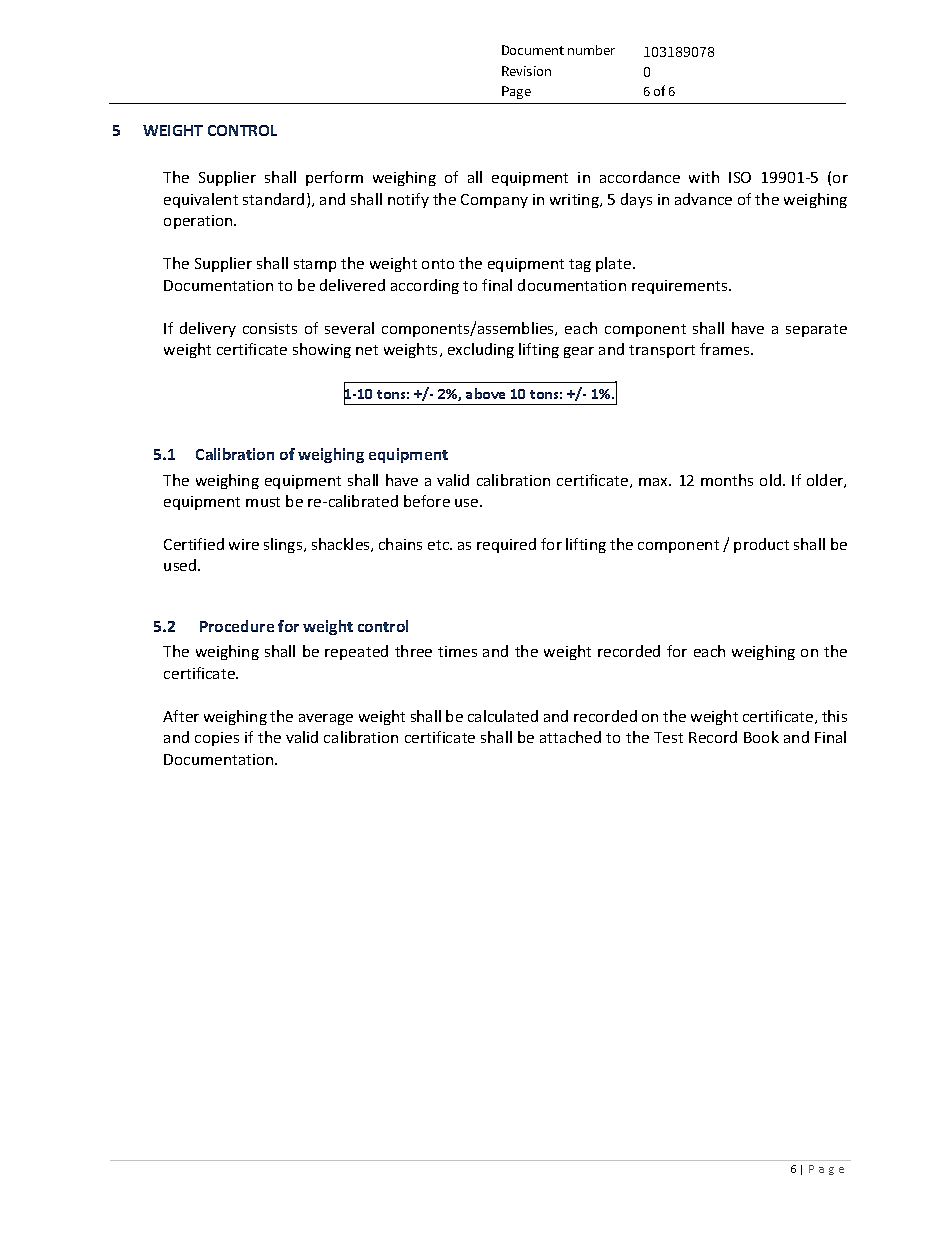  What do you see at coordinates (726, 349) in the screenshot?
I see `frames` at bounding box center [726, 349].
